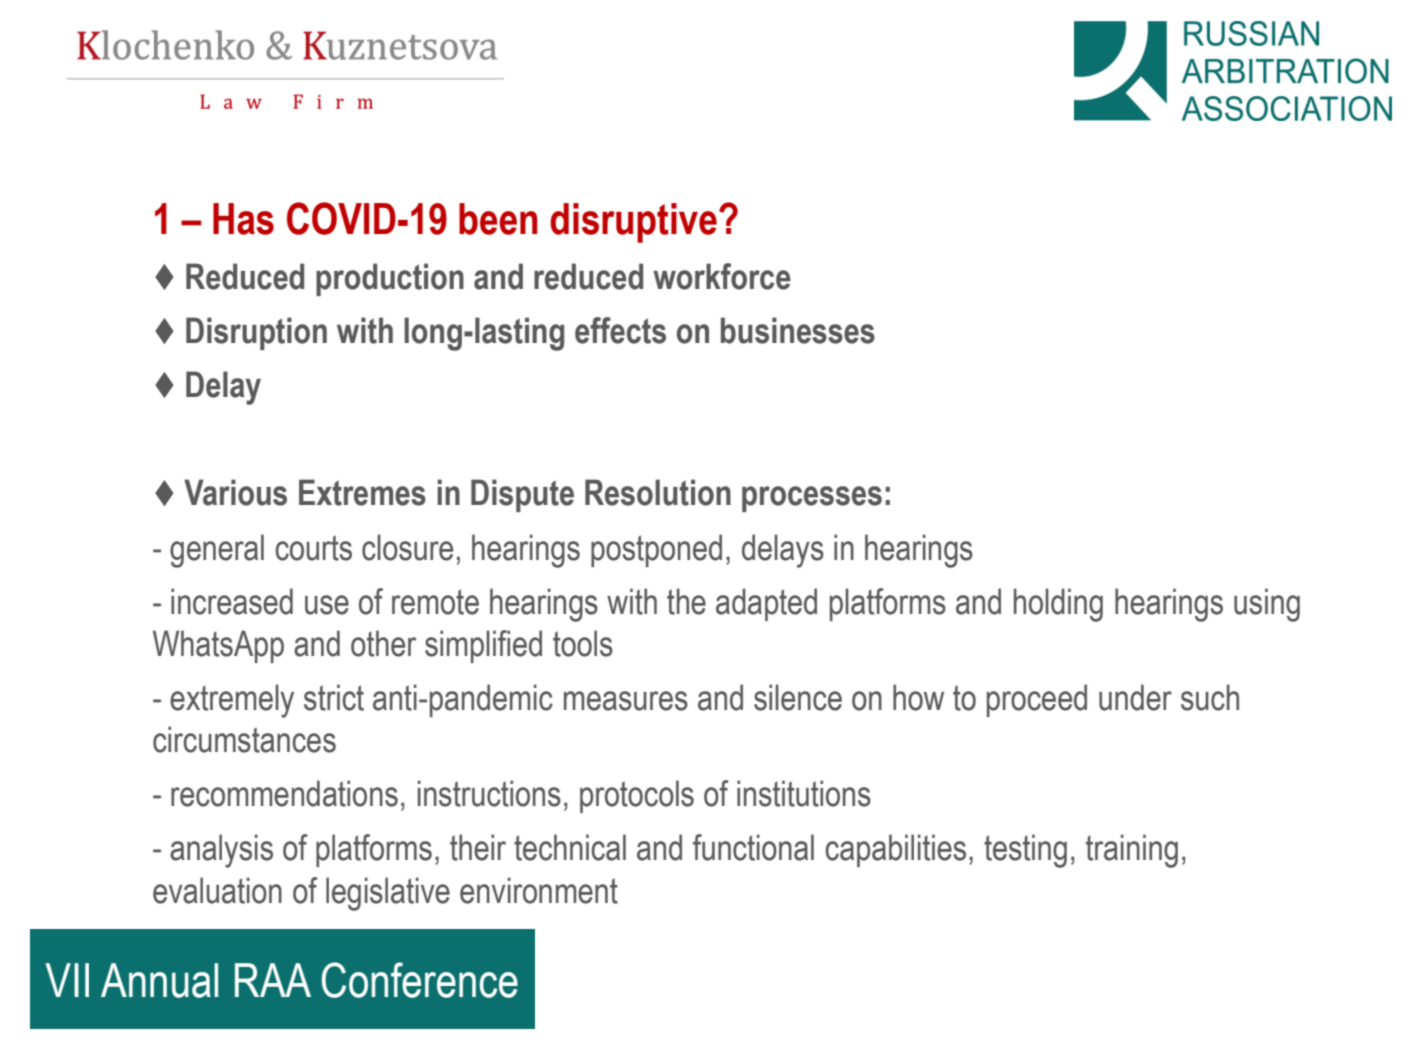 The width and height of the screenshot is (1409, 1057). I want to click on training, so click(1132, 851).
